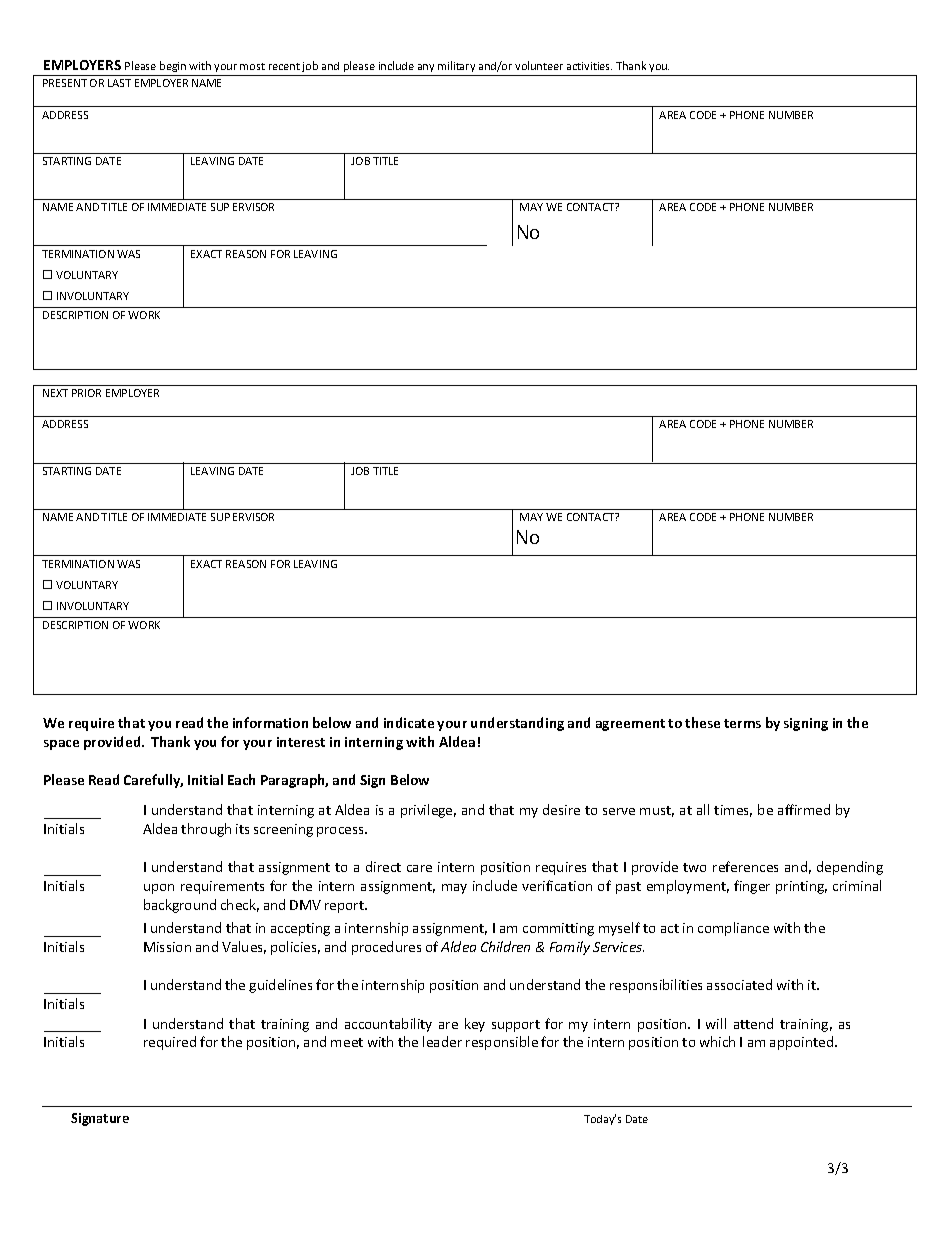 This image has width=952, height=1233. What do you see at coordinates (456, 66) in the image?
I see `military` at bounding box center [456, 66].
